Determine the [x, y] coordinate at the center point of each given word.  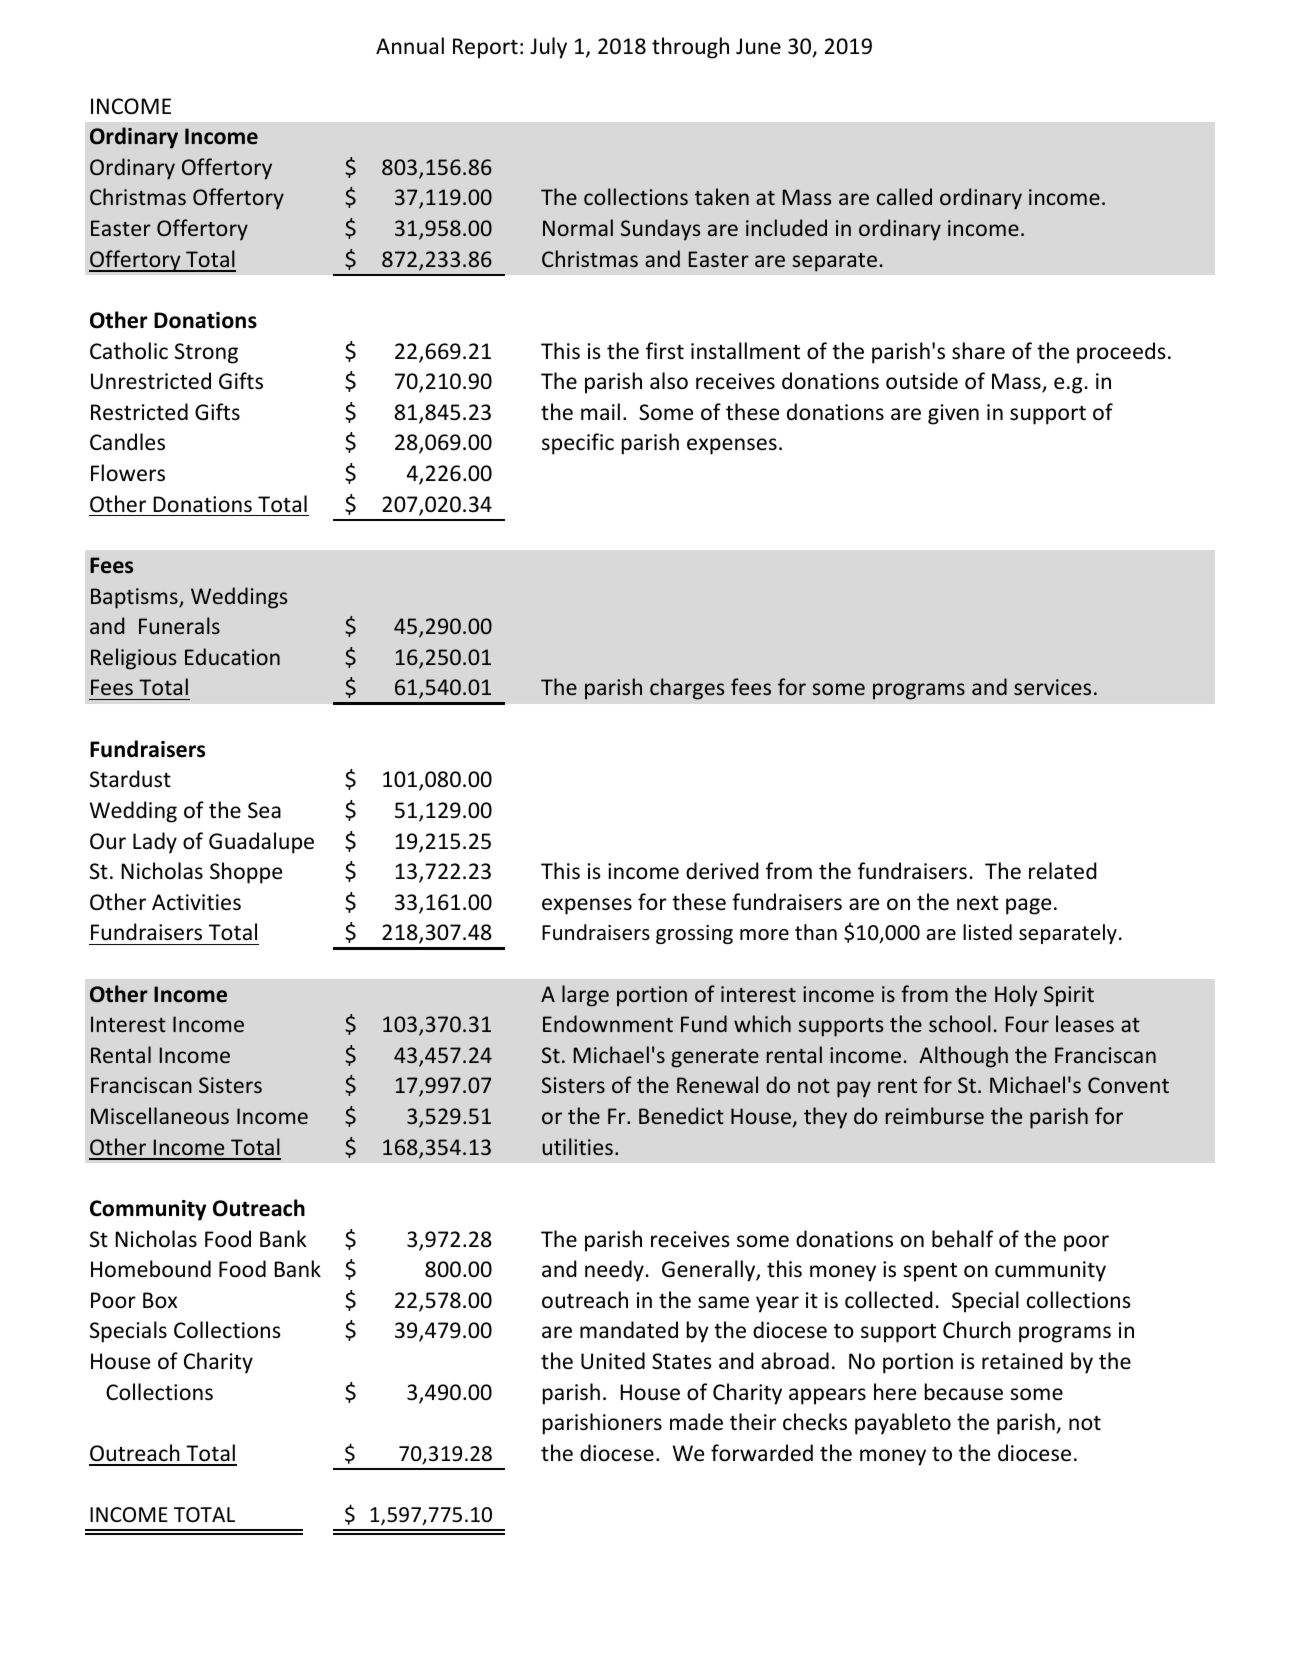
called [904, 196]
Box [160, 1300]
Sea [264, 810]
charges [687, 689]
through [690, 48]
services [1052, 687]
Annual [410, 45]
